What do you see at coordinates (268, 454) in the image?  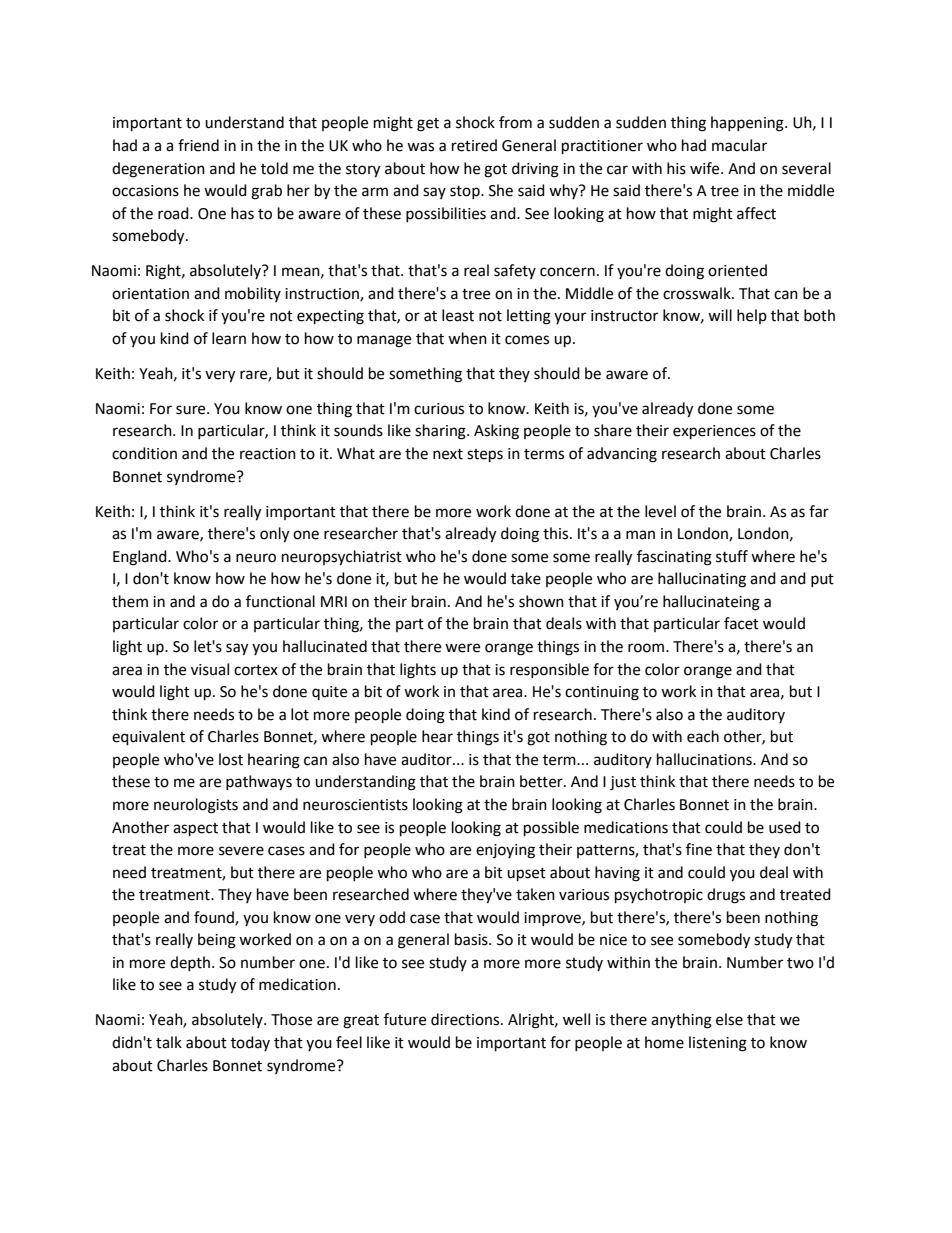 I see `reaction` at bounding box center [268, 454].
